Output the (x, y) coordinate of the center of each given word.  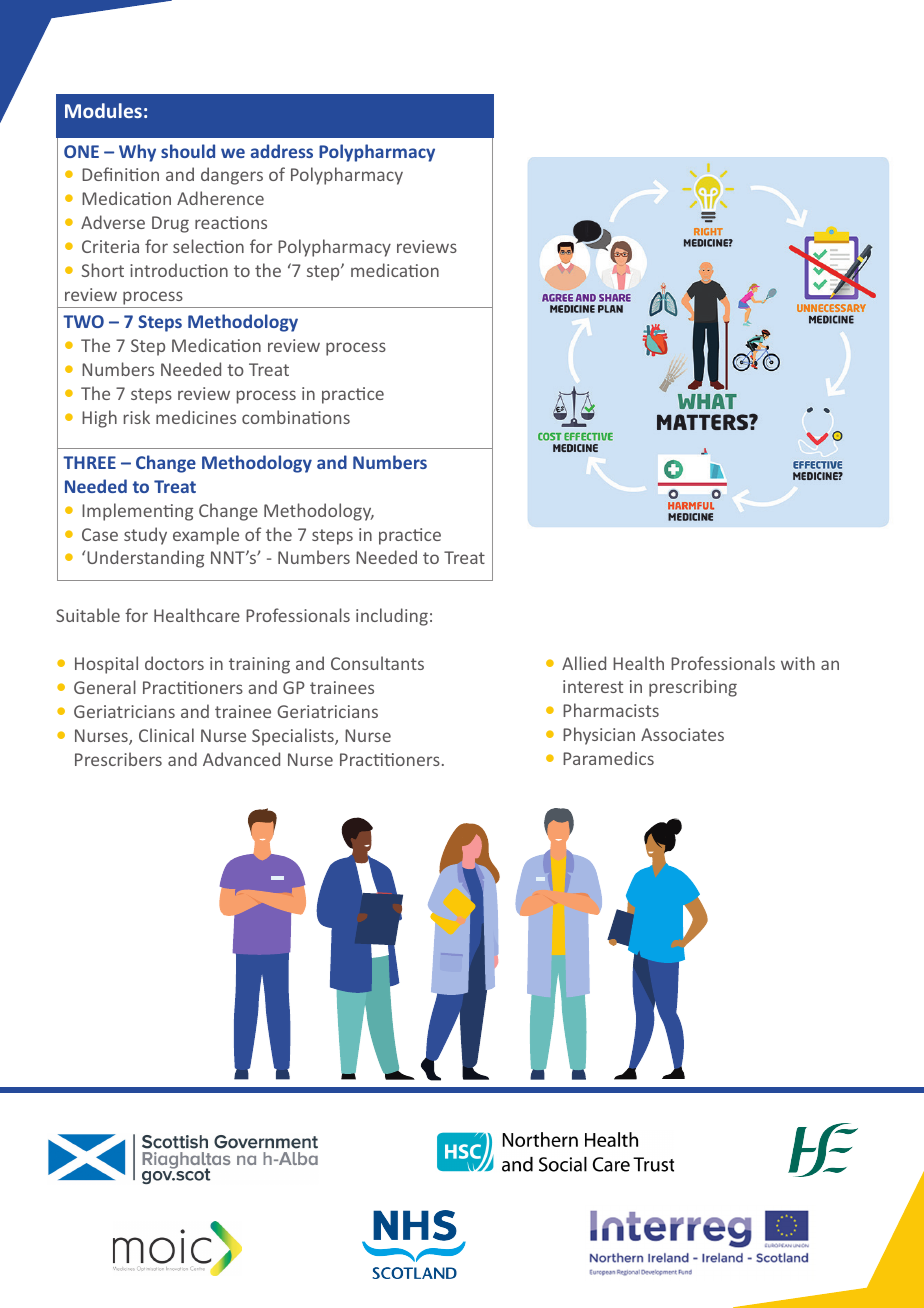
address (282, 151)
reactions (231, 222)
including (392, 617)
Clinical (166, 735)
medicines (196, 417)
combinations (296, 417)
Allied (584, 663)
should (188, 151)
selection (208, 246)
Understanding (145, 559)
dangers (232, 176)
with (798, 663)
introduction (179, 270)
